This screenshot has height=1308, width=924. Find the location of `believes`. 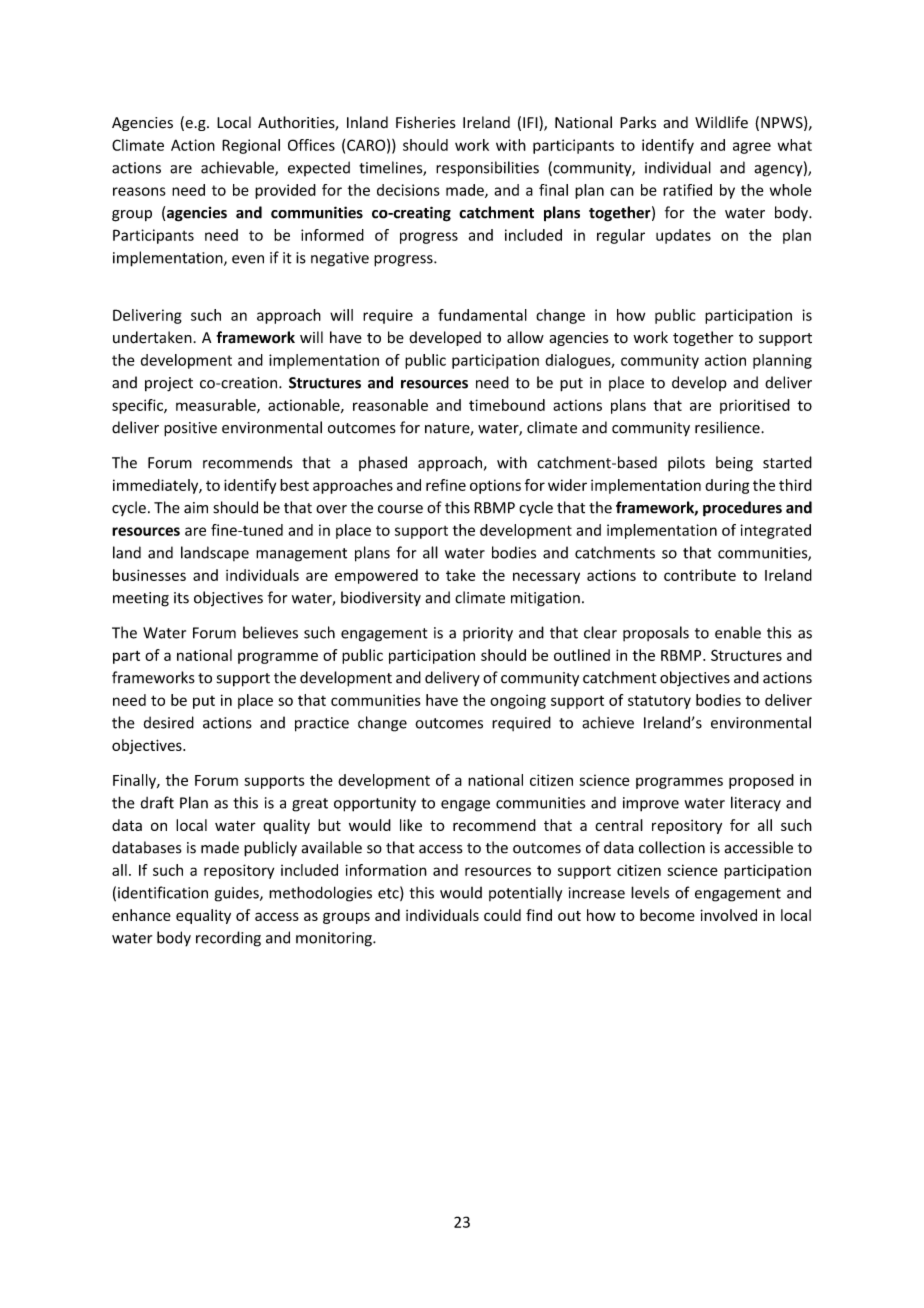

believes is located at coordinates (270, 632).
